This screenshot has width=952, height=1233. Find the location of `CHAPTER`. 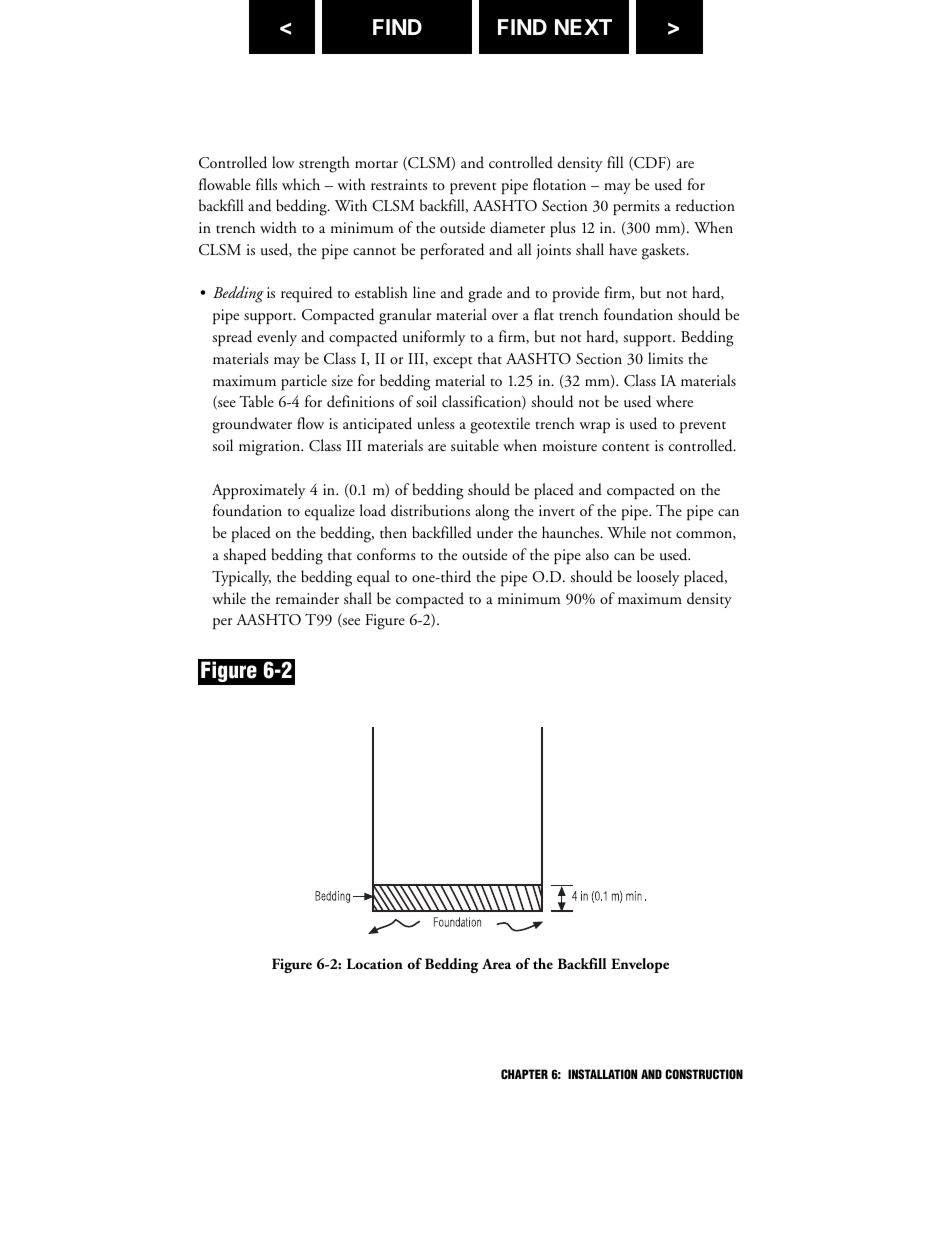

CHAPTER is located at coordinates (524, 1074).
